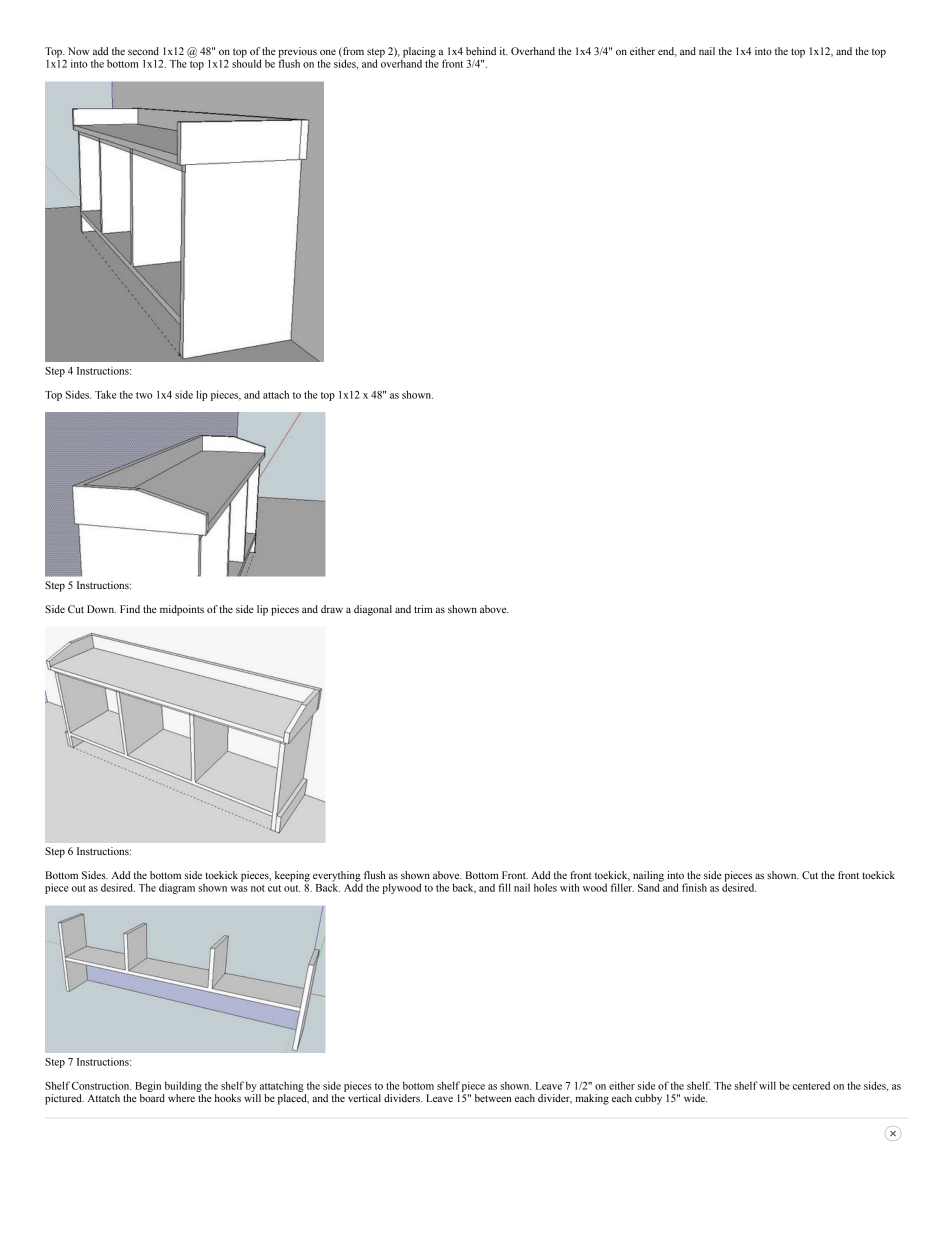 Image resolution: width=952 pixels, height=1233 pixels. I want to click on placing, so click(418, 53).
